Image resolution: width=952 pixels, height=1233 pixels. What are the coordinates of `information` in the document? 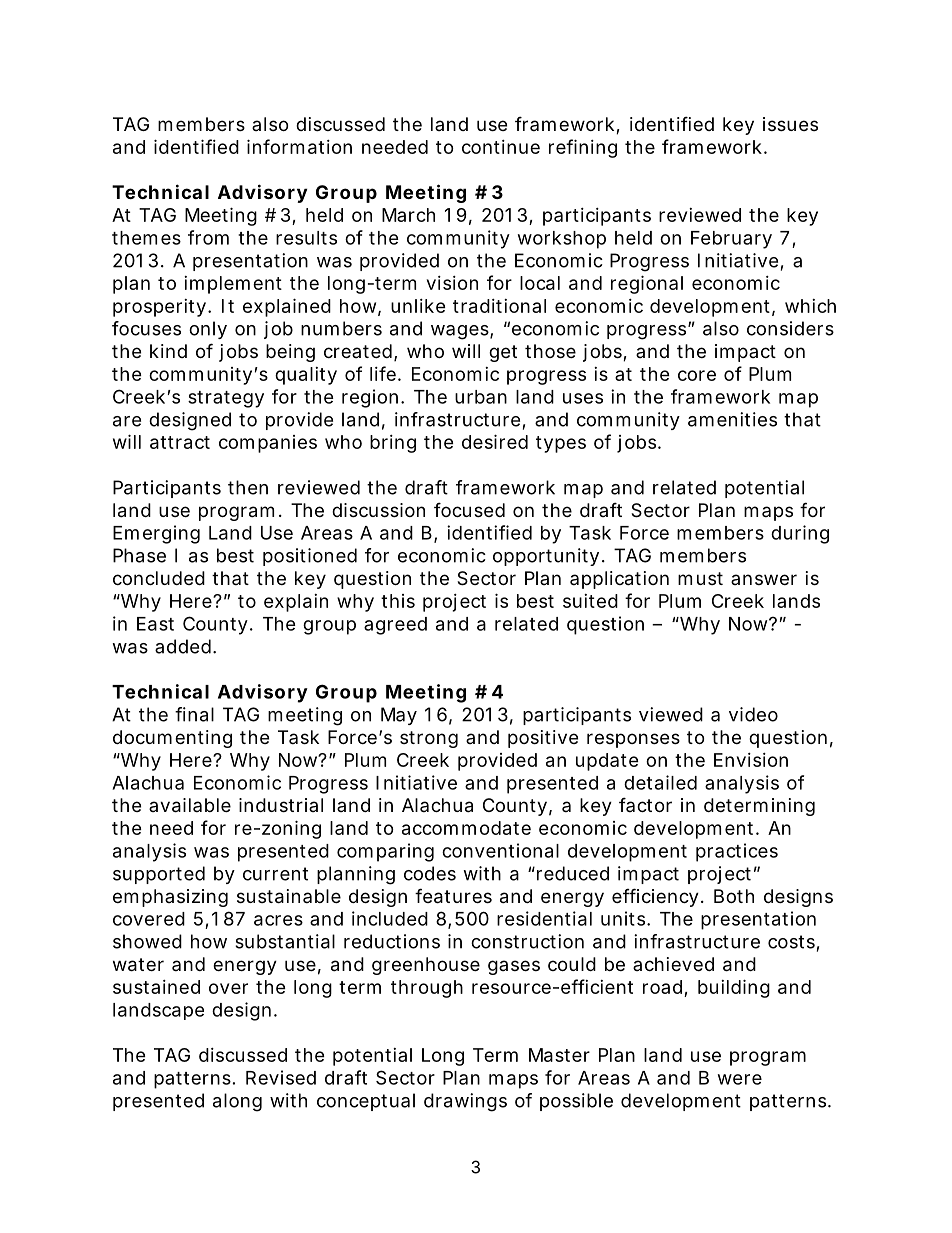 It's located at (299, 146).
